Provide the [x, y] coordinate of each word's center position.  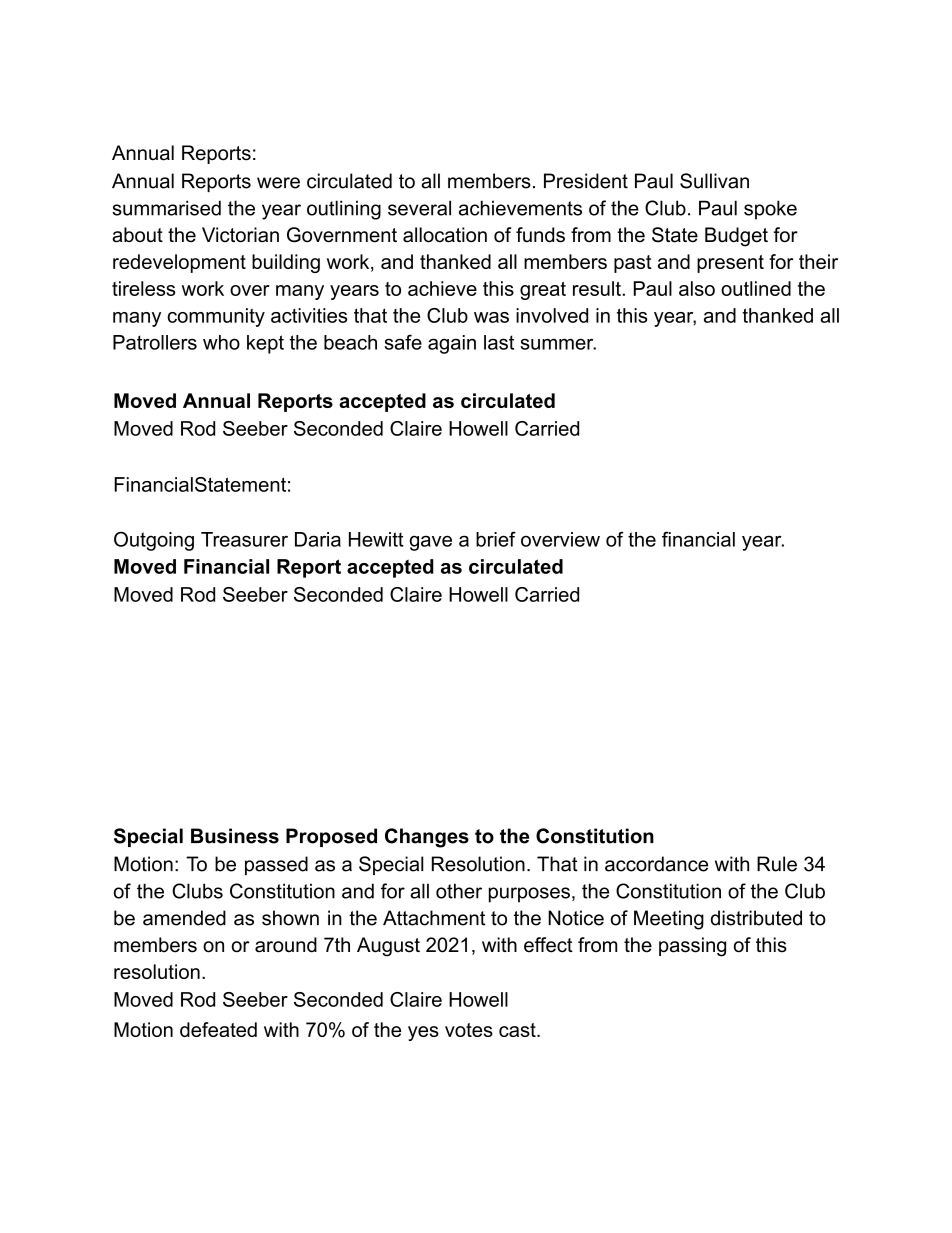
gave [430, 543]
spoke [770, 210]
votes [469, 1030]
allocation [445, 235]
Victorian [240, 235]
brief [496, 539]
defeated [218, 1029]
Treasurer [244, 539]
